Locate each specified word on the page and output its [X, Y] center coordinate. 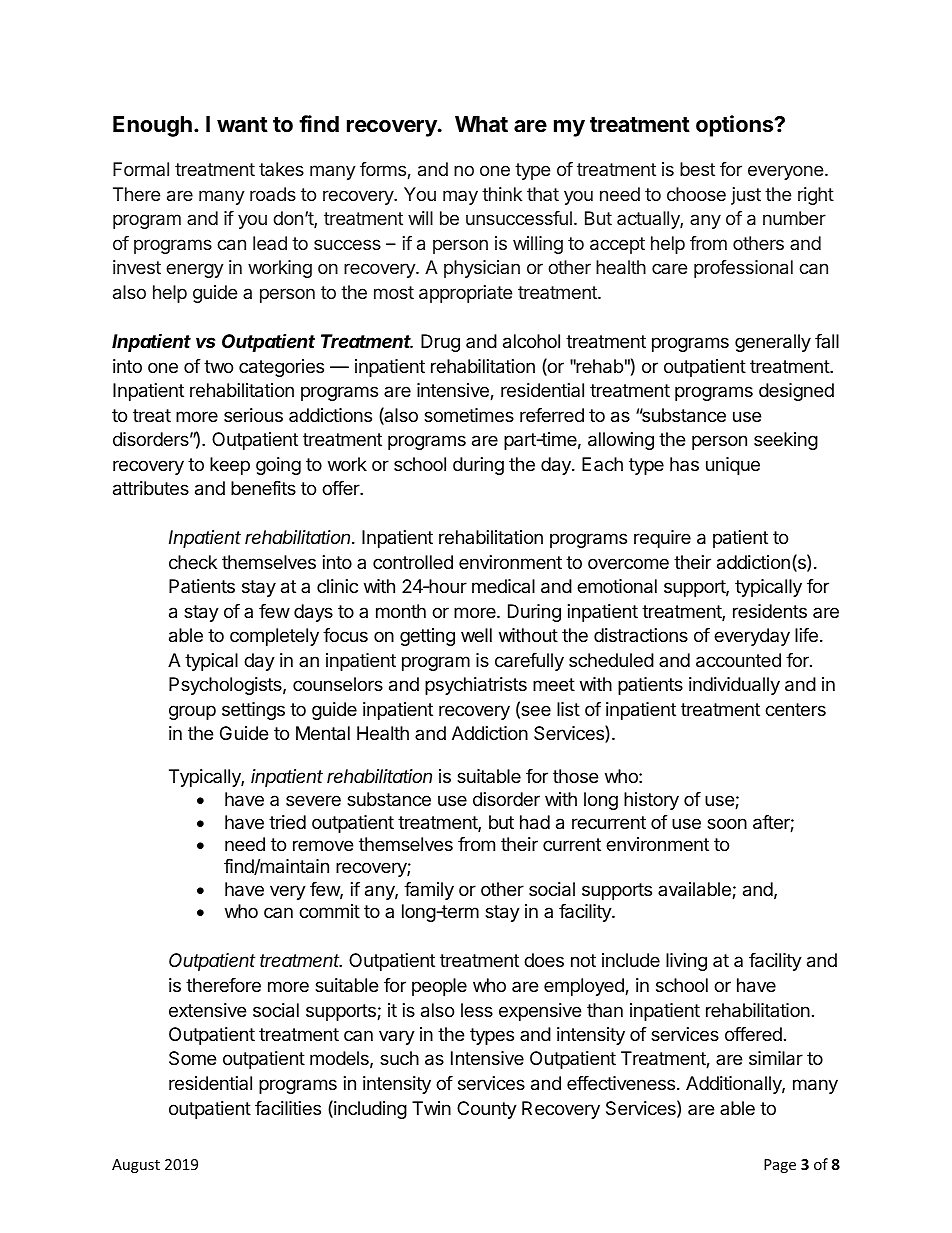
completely [274, 637]
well [476, 635]
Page [780, 1166]
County [487, 1110]
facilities [288, 1108]
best [697, 169]
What [481, 124]
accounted [738, 660]
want [242, 124]
